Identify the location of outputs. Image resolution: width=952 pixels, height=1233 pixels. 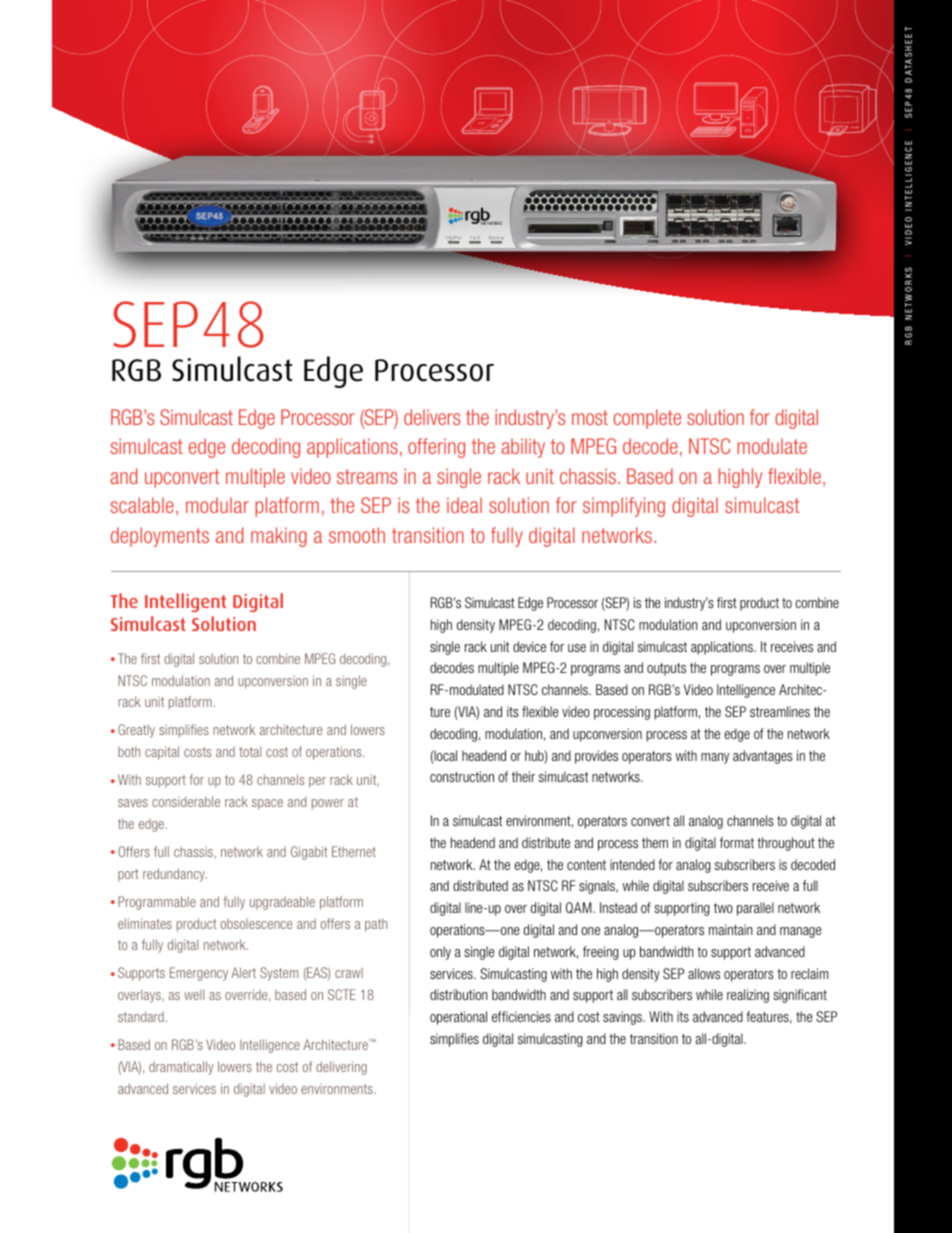
(666, 669).
